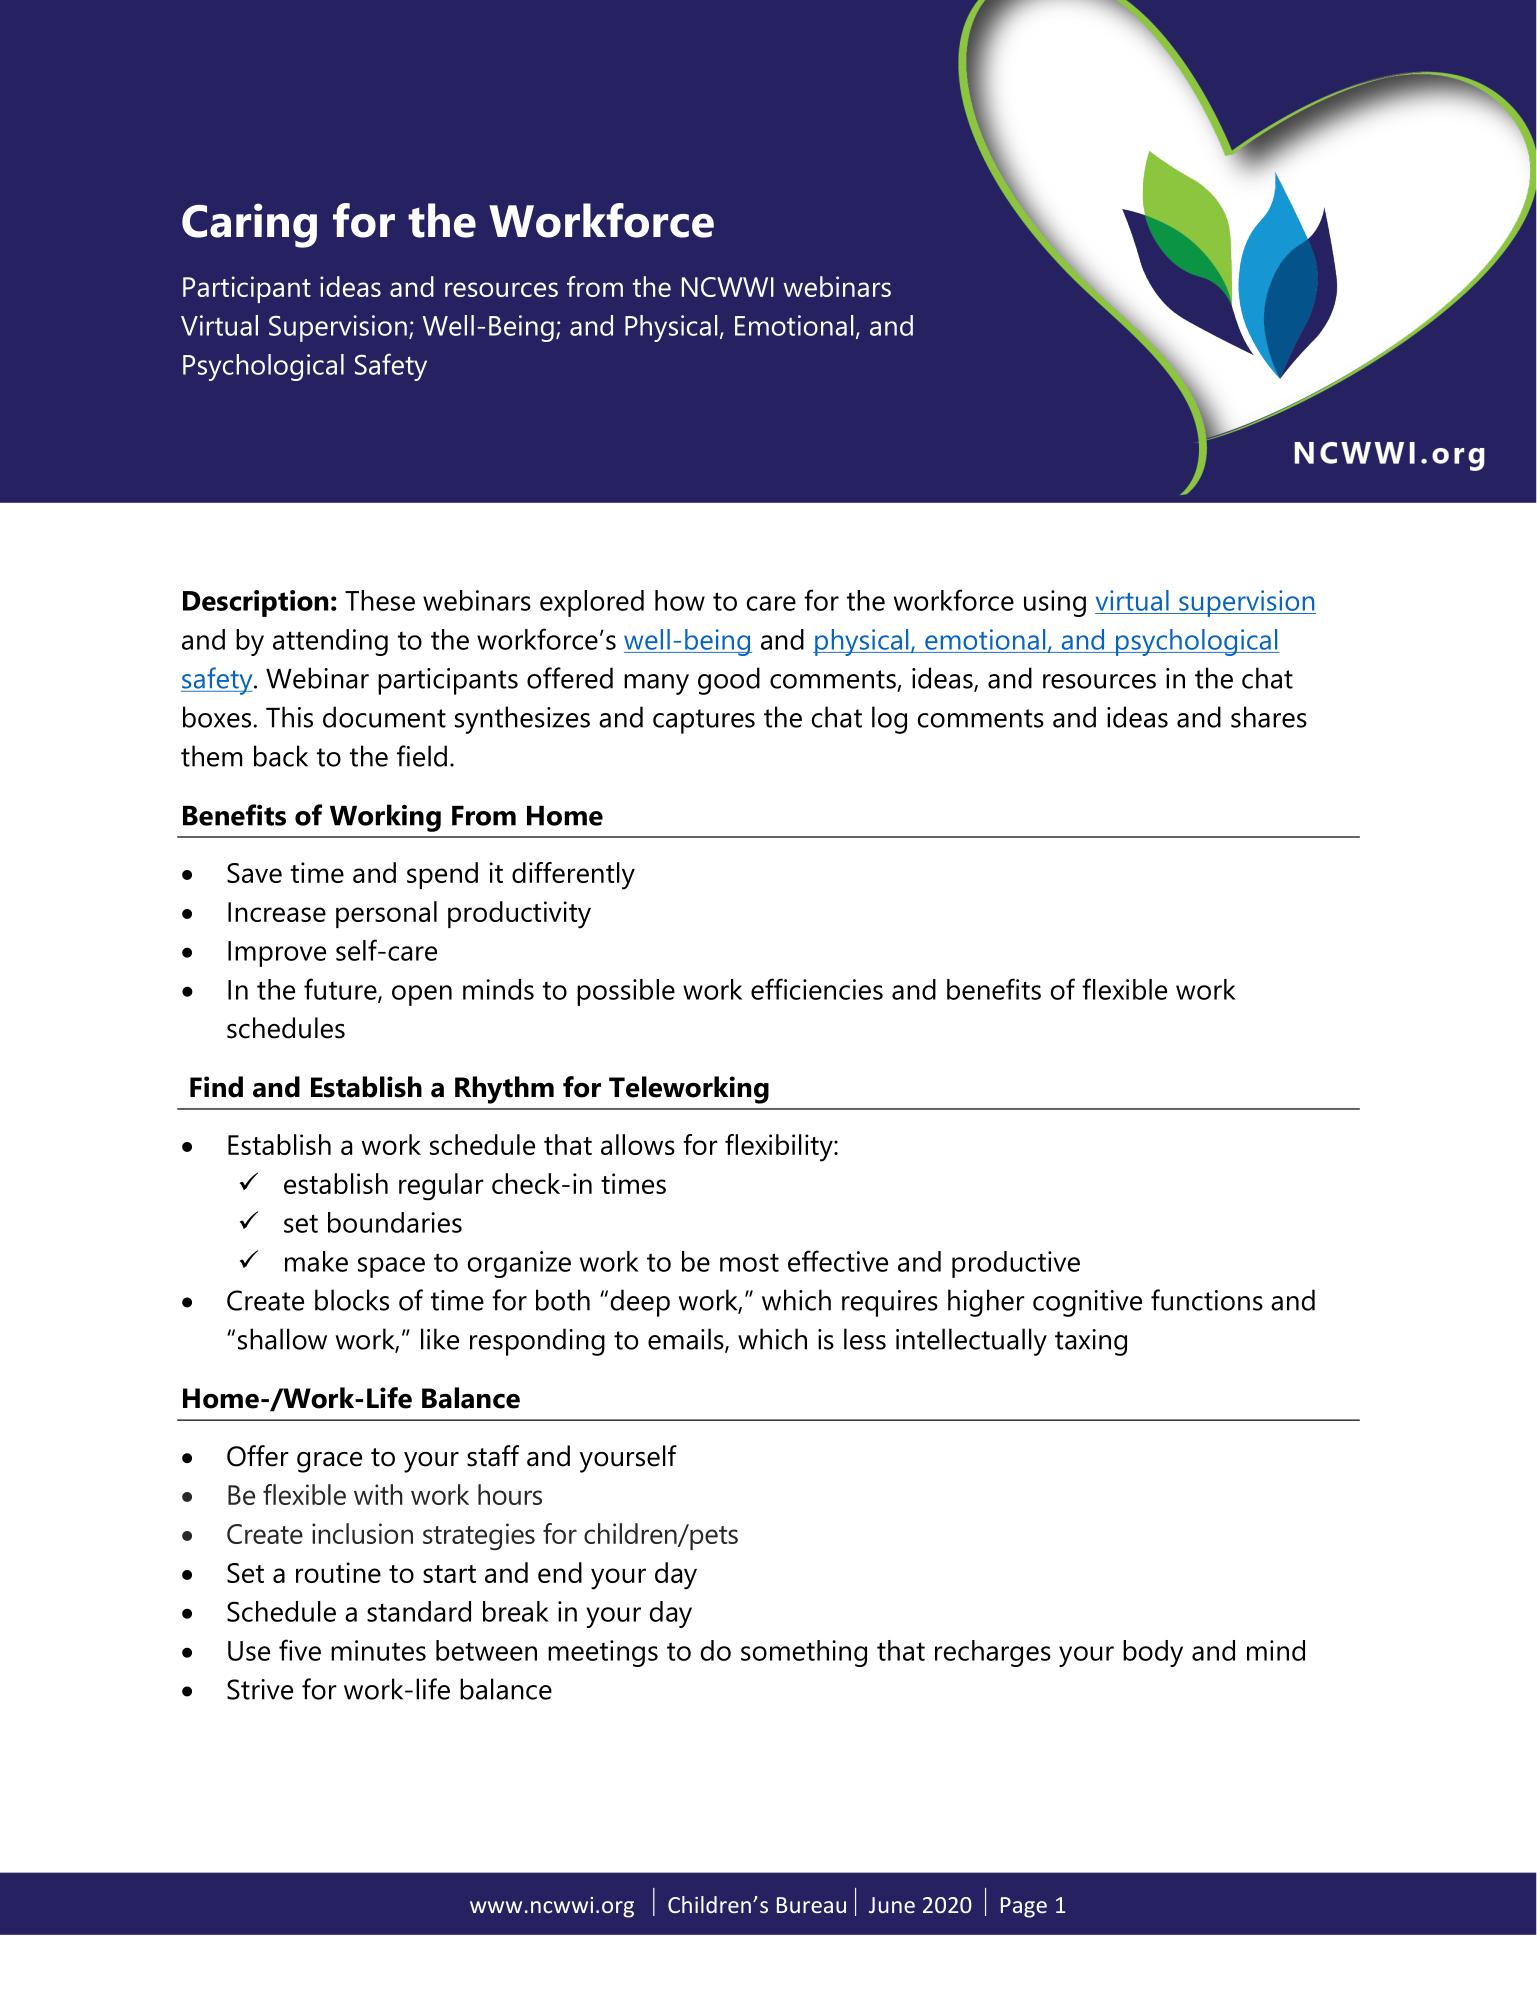 Image resolution: width=1537 pixels, height=1990 pixels. What do you see at coordinates (341, 990) in the screenshot?
I see `future` at bounding box center [341, 990].
